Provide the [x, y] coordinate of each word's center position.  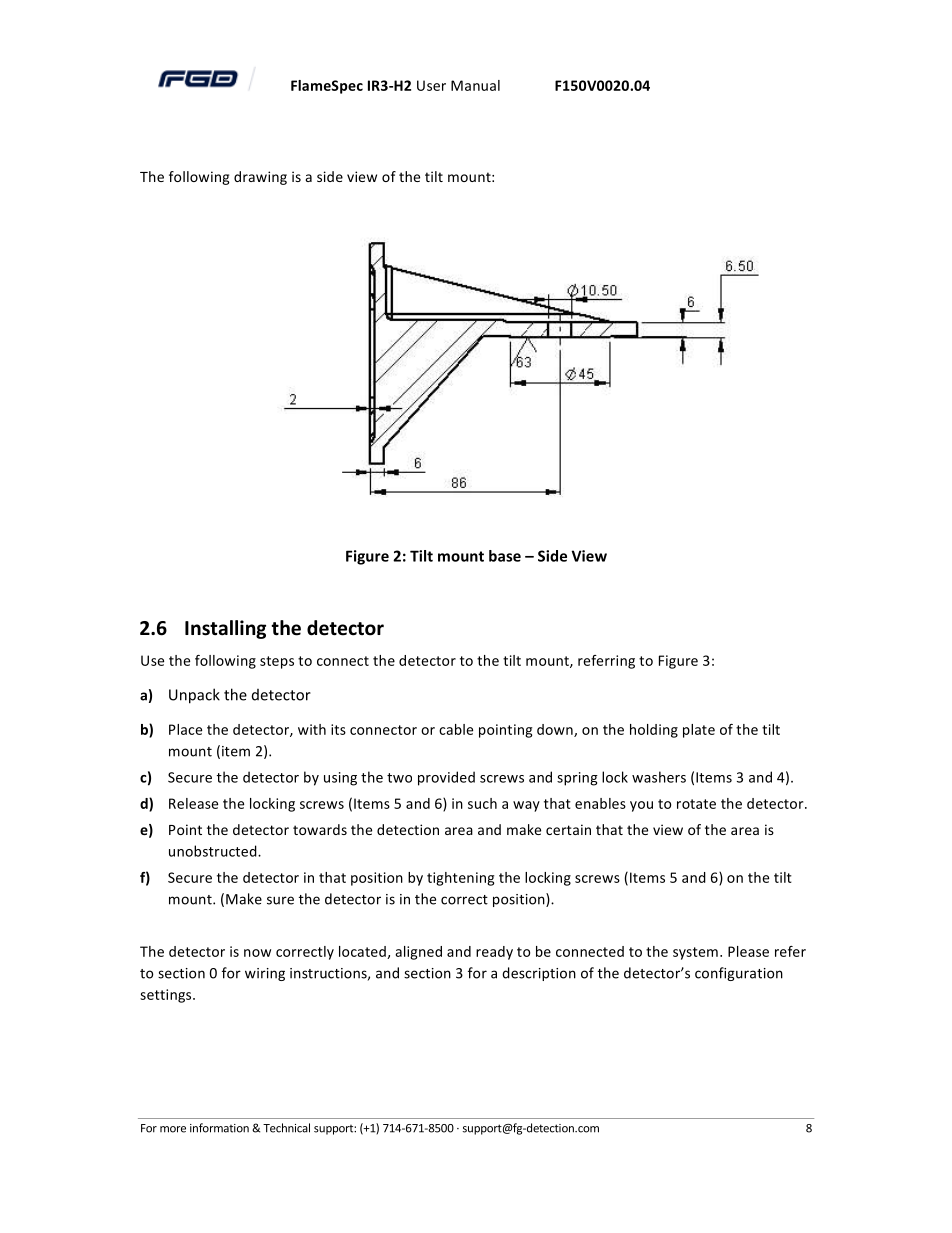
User [431, 85]
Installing [225, 629]
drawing [260, 178]
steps [277, 662]
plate [699, 731]
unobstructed [214, 851]
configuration [739, 974]
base [505, 556]
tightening [460, 879]
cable [456, 729]
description [539, 974]
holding [654, 731]
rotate [696, 804]
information [219, 1128]
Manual [475, 85]
